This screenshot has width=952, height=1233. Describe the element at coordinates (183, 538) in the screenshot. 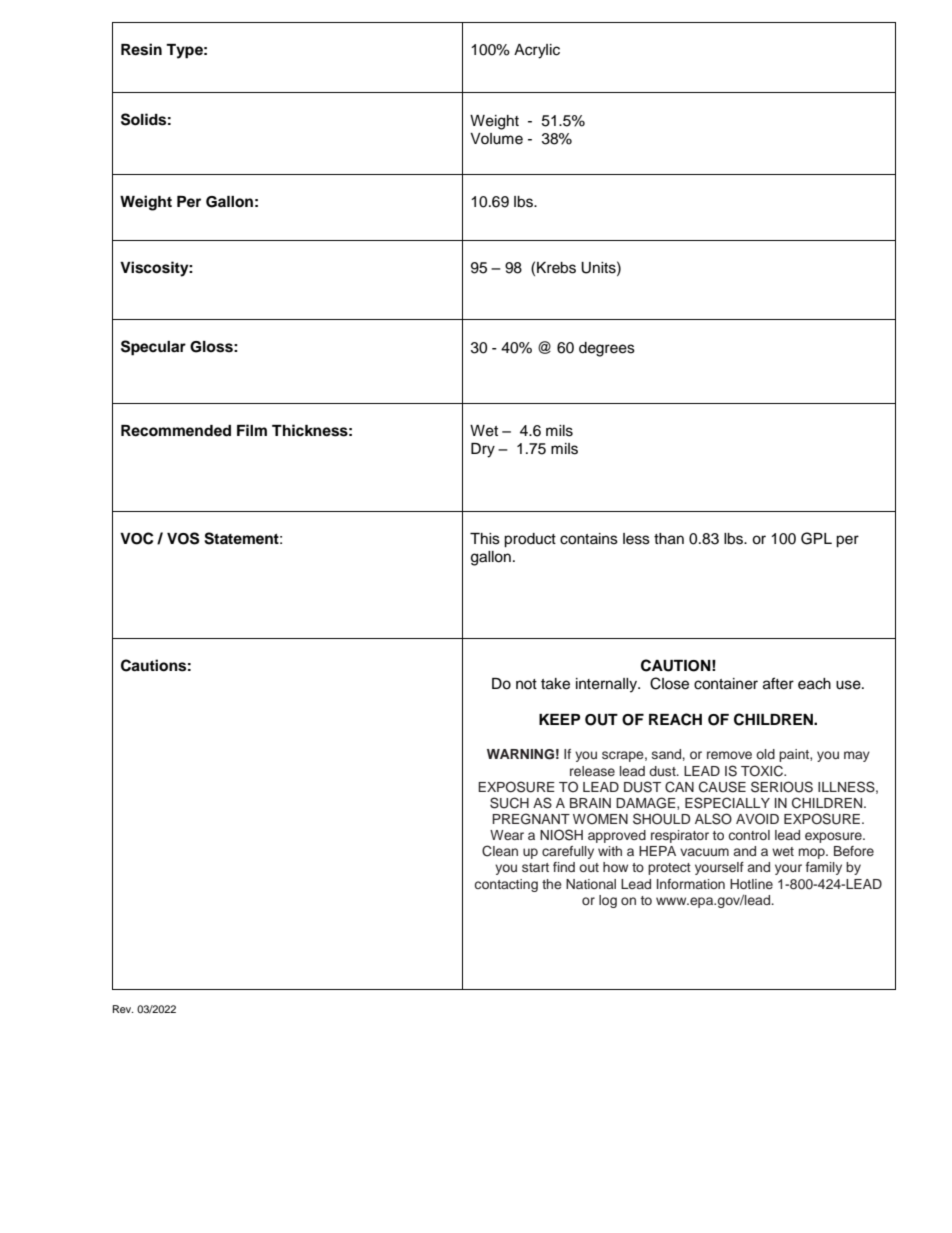

I see `VOS` at that location.
